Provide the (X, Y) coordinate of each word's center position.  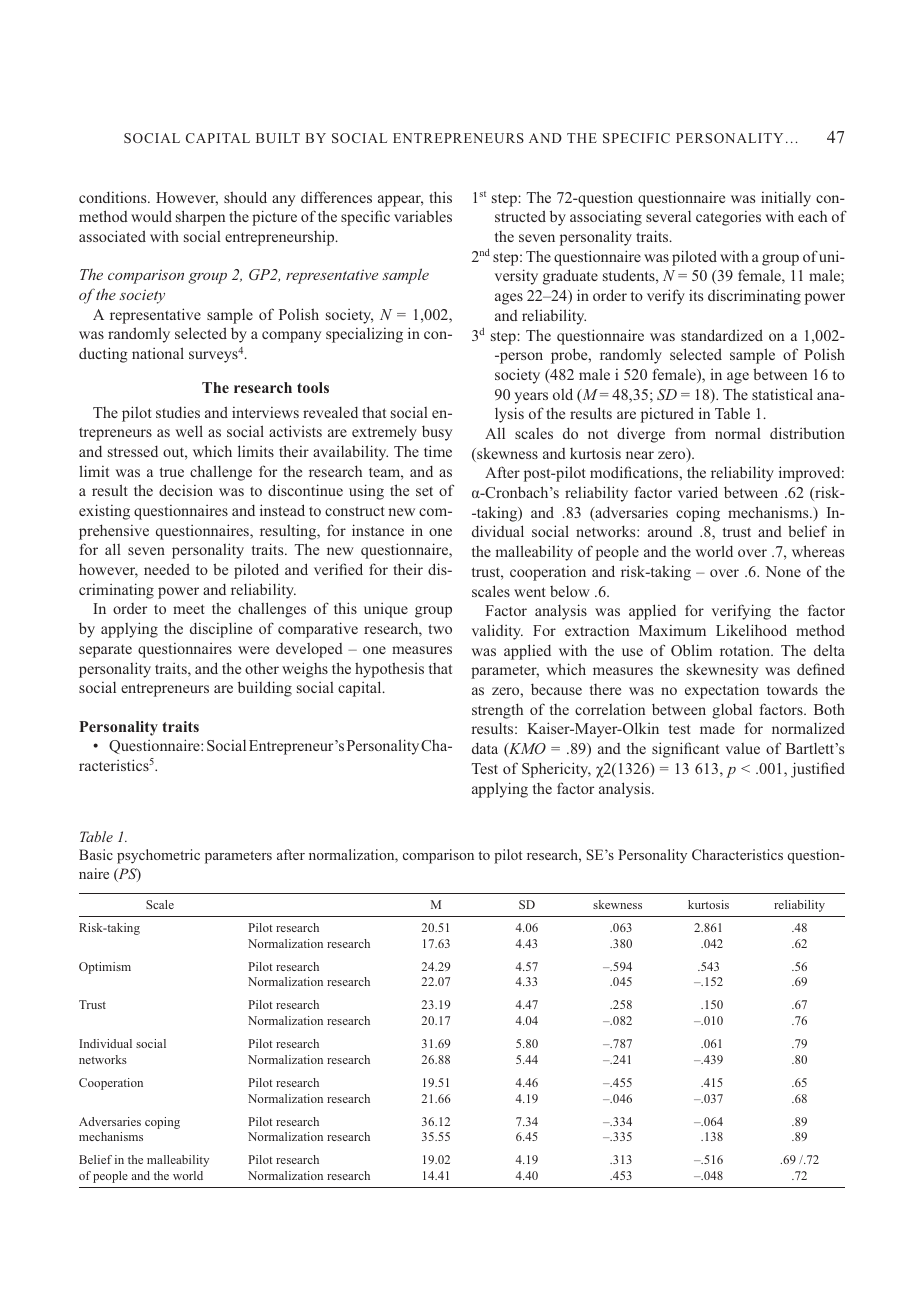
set (424, 491)
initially (786, 199)
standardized (722, 335)
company (291, 337)
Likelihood (751, 630)
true (172, 472)
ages (509, 299)
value (743, 748)
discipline (221, 630)
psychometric (158, 856)
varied (698, 492)
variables (423, 216)
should (245, 197)
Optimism (105, 968)
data (485, 748)
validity (497, 632)
